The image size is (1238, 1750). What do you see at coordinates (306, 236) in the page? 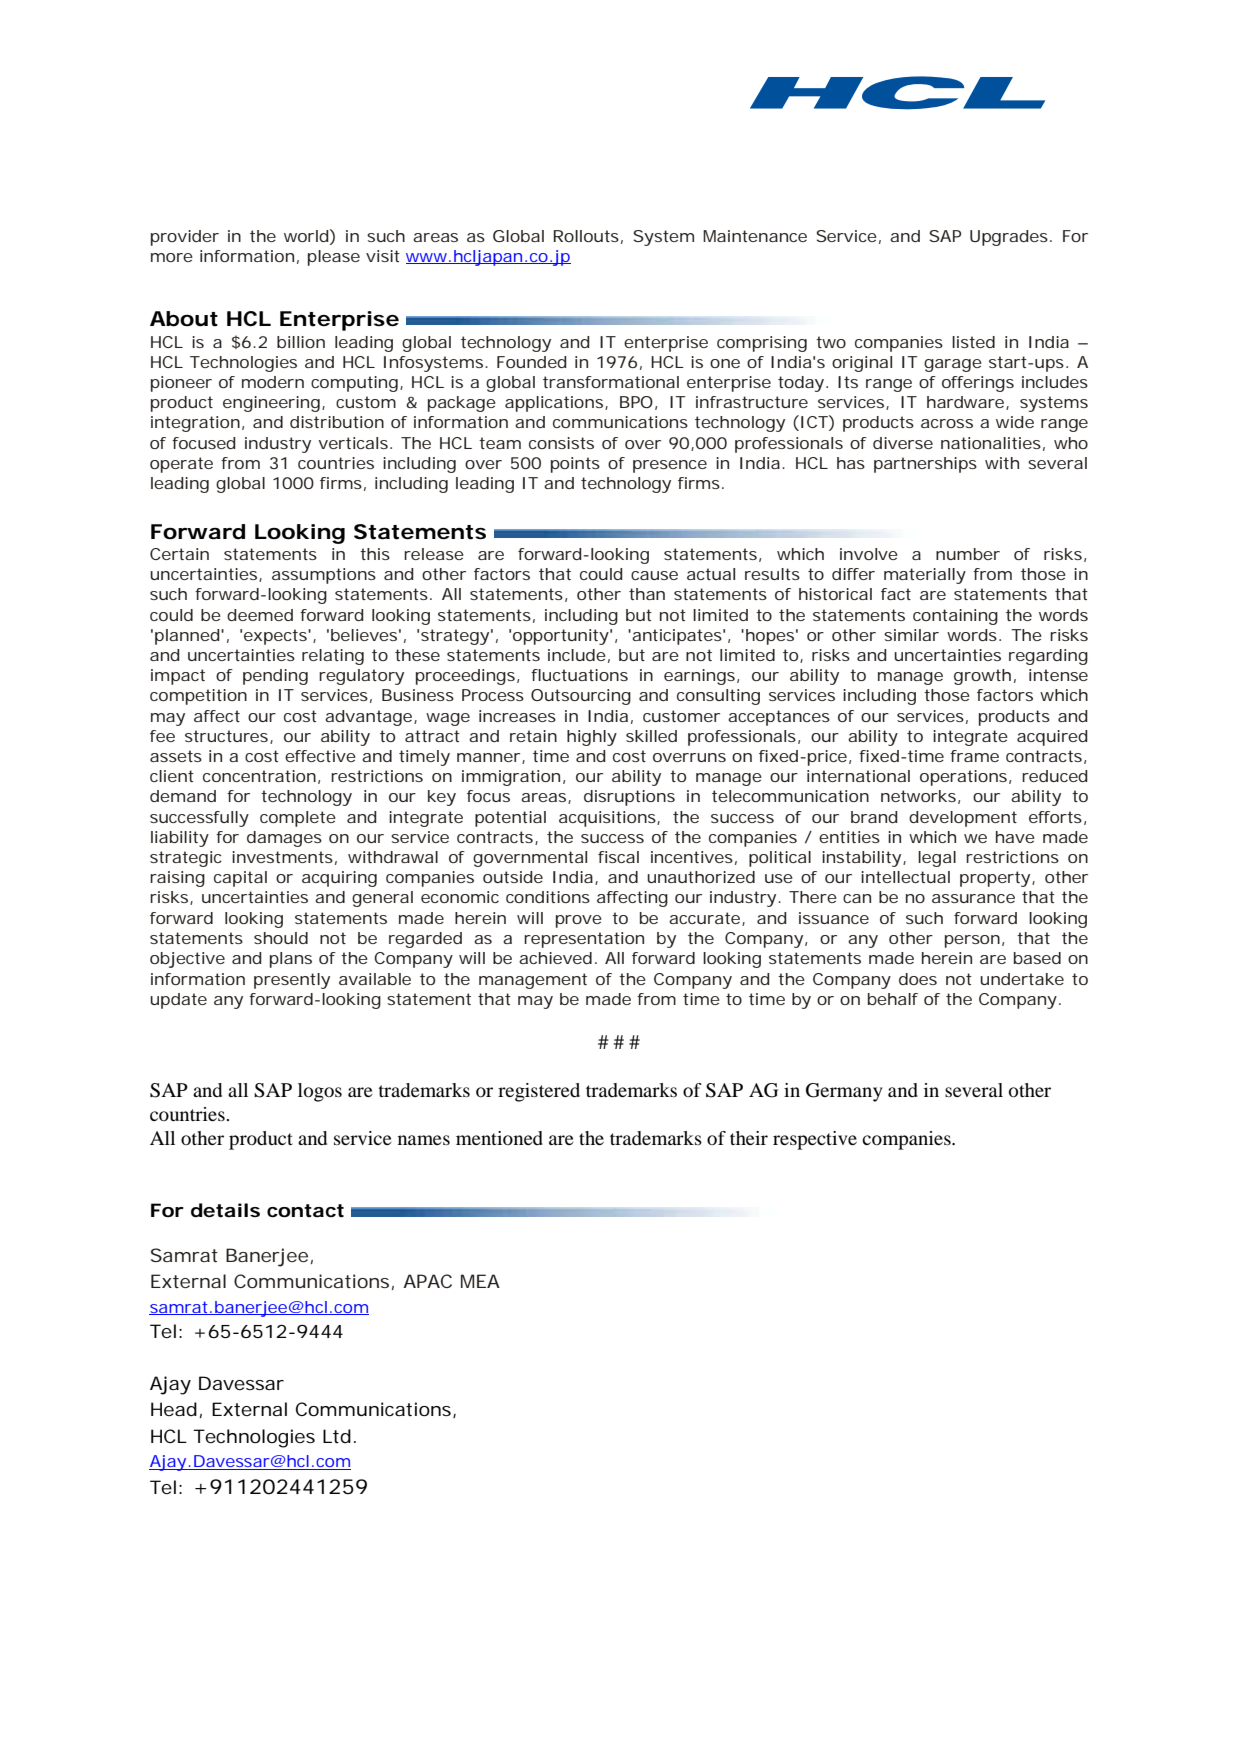
I see `world` at bounding box center [306, 236].
